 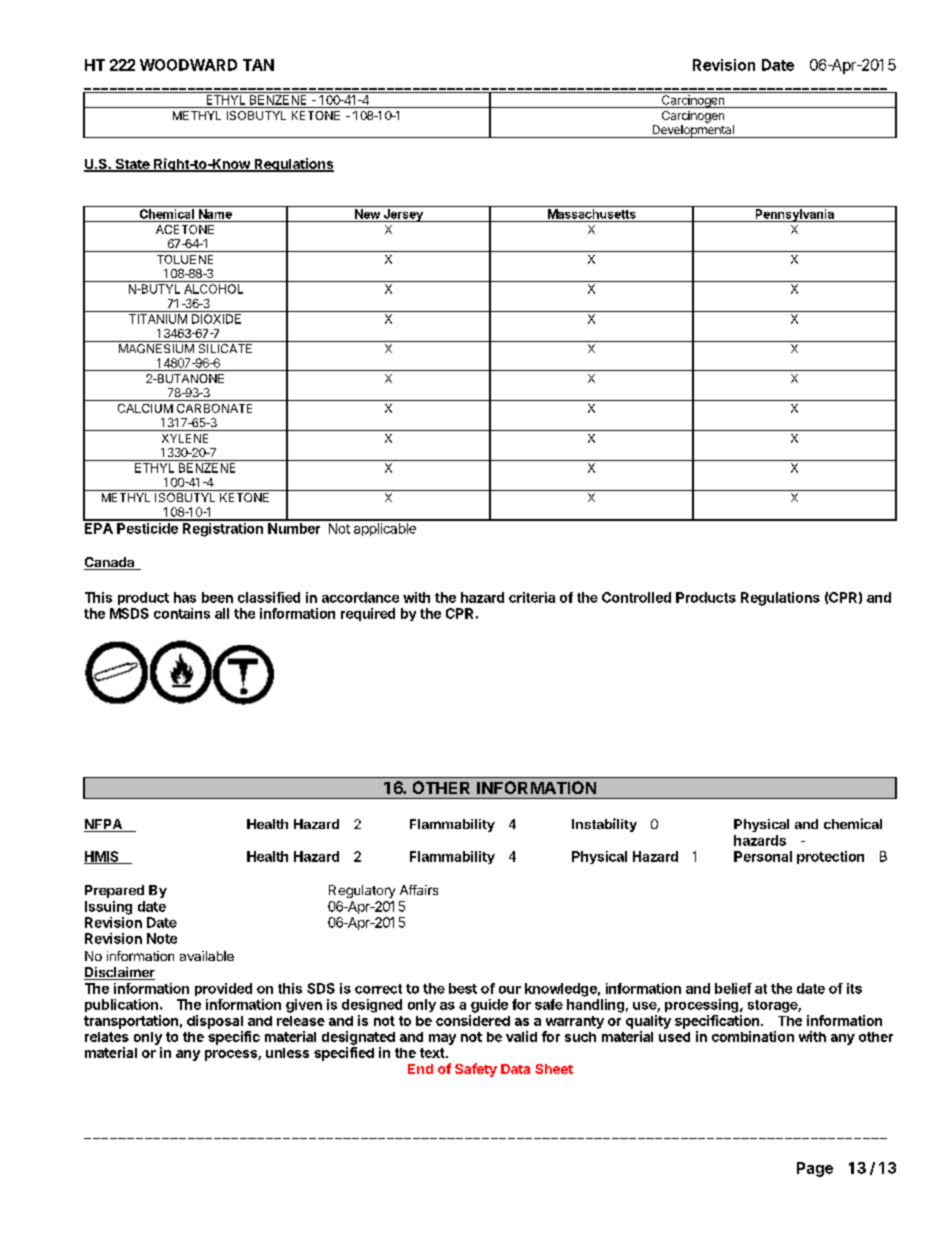 I want to click on ACETONE, so click(x=185, y=229).
